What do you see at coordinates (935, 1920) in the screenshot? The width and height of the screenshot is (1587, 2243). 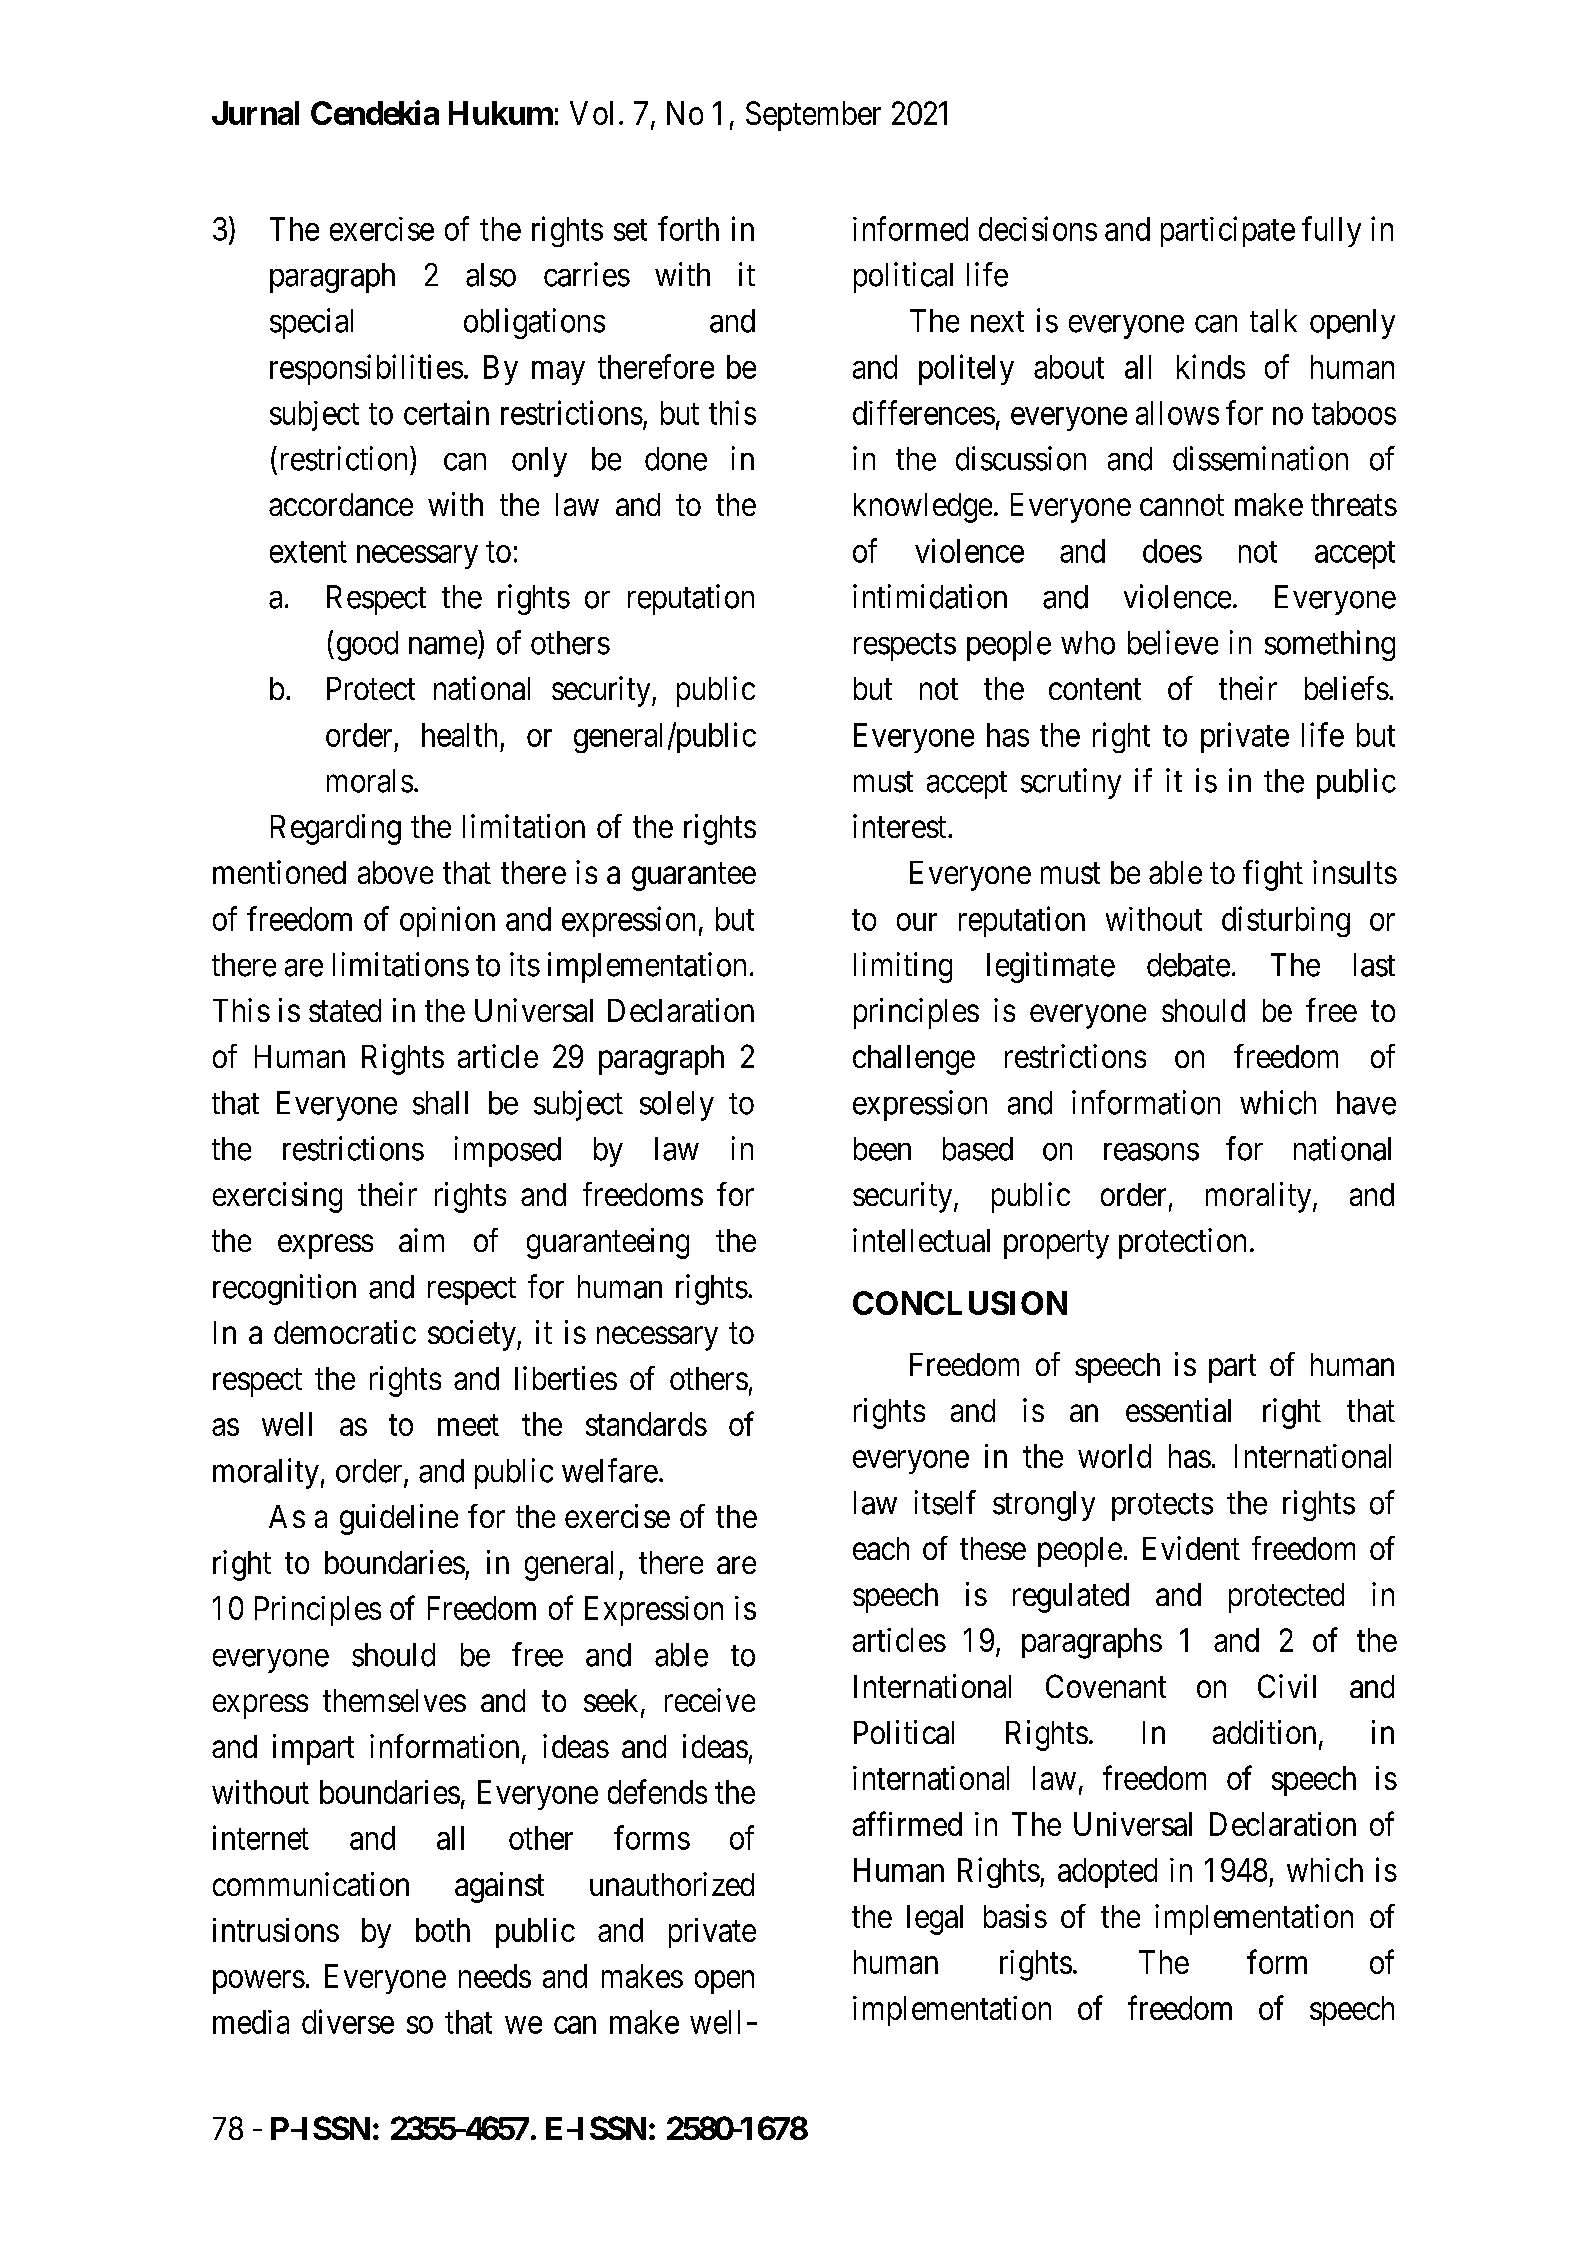 I see `legal` at bounding box center [935, 1920].
